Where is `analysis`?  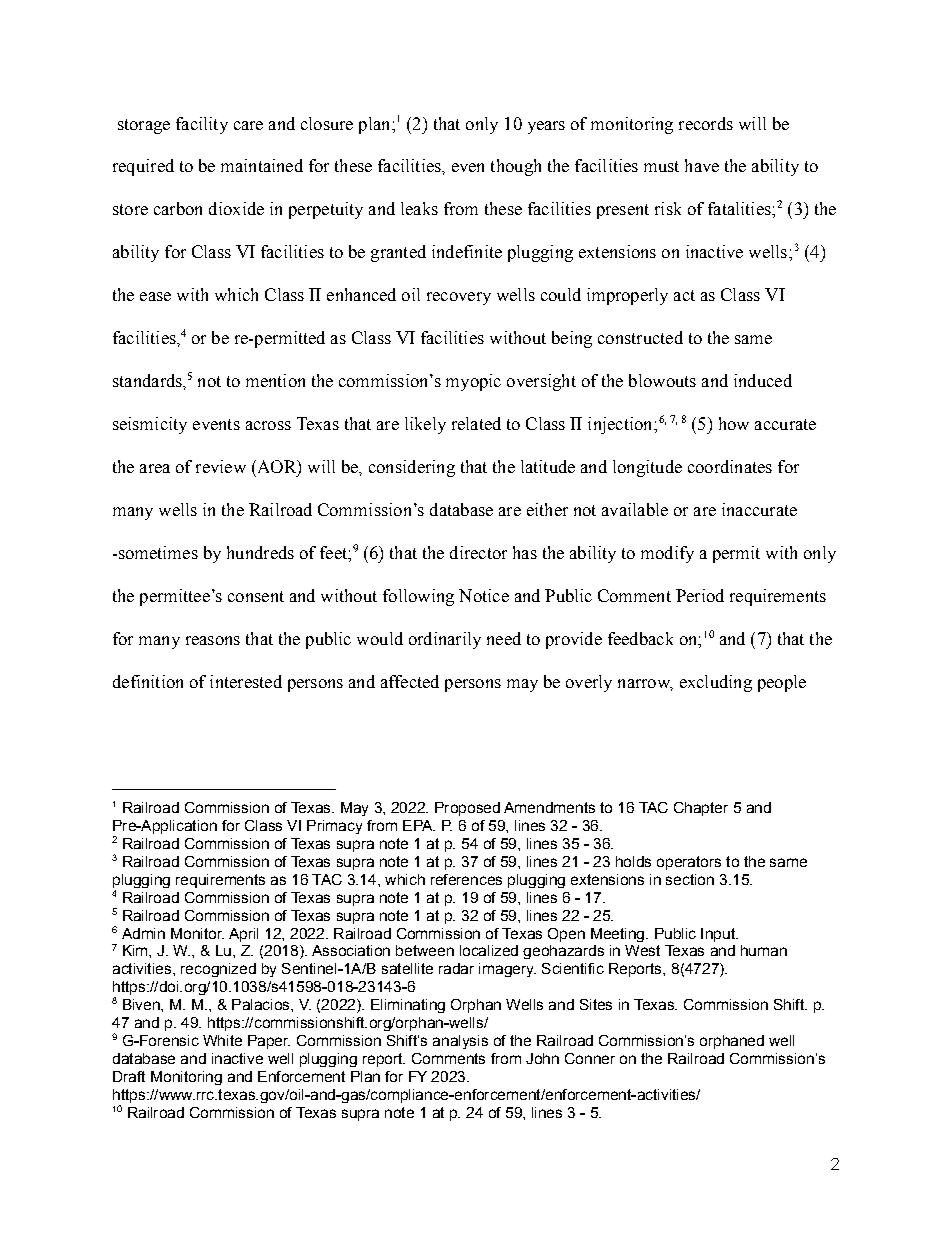 analysis is located at coordinates (460, 1042).
